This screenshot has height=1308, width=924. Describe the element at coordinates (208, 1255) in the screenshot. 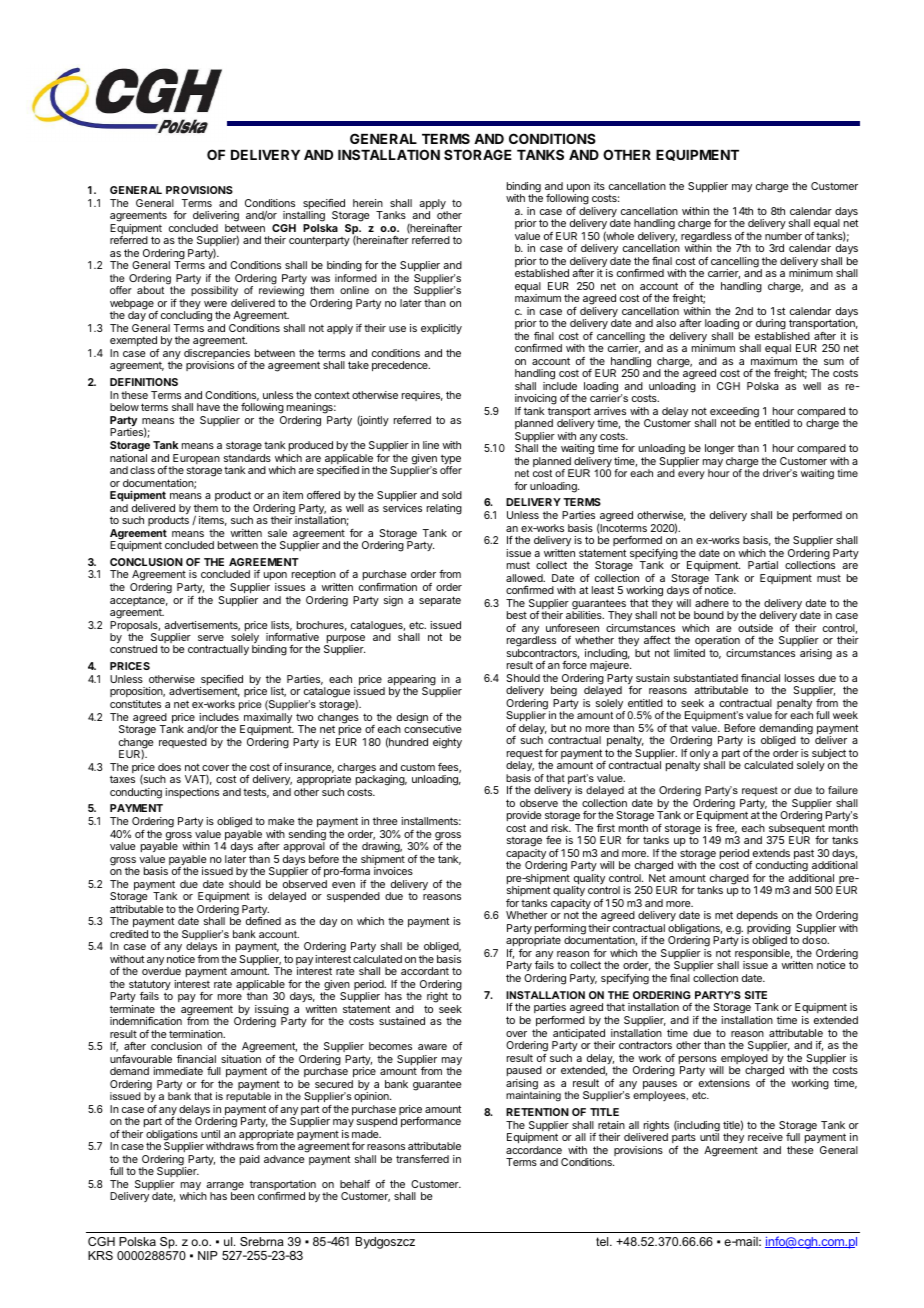

I see `NIP` at that location.
